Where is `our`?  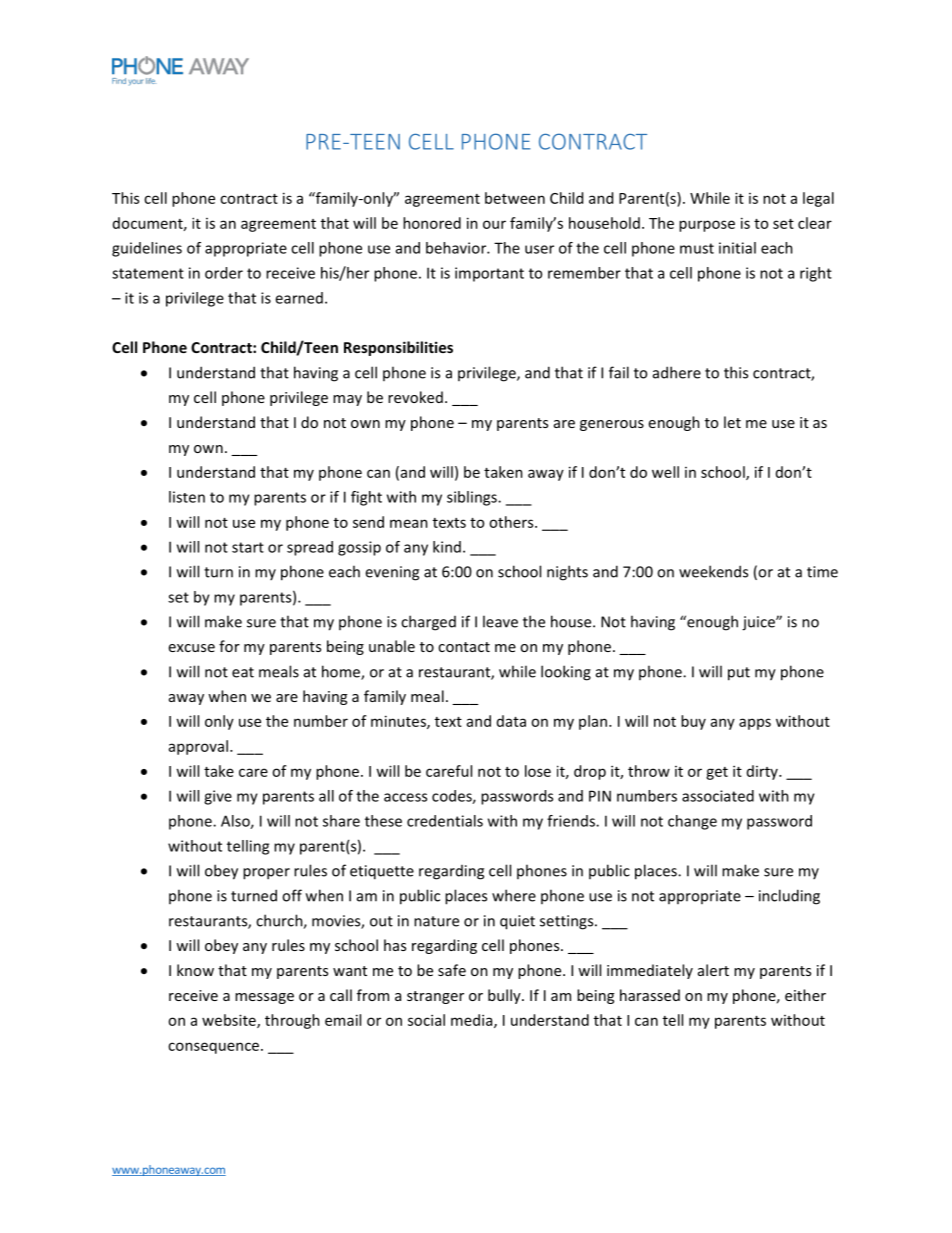 our is located at coordinates (494, 224).
